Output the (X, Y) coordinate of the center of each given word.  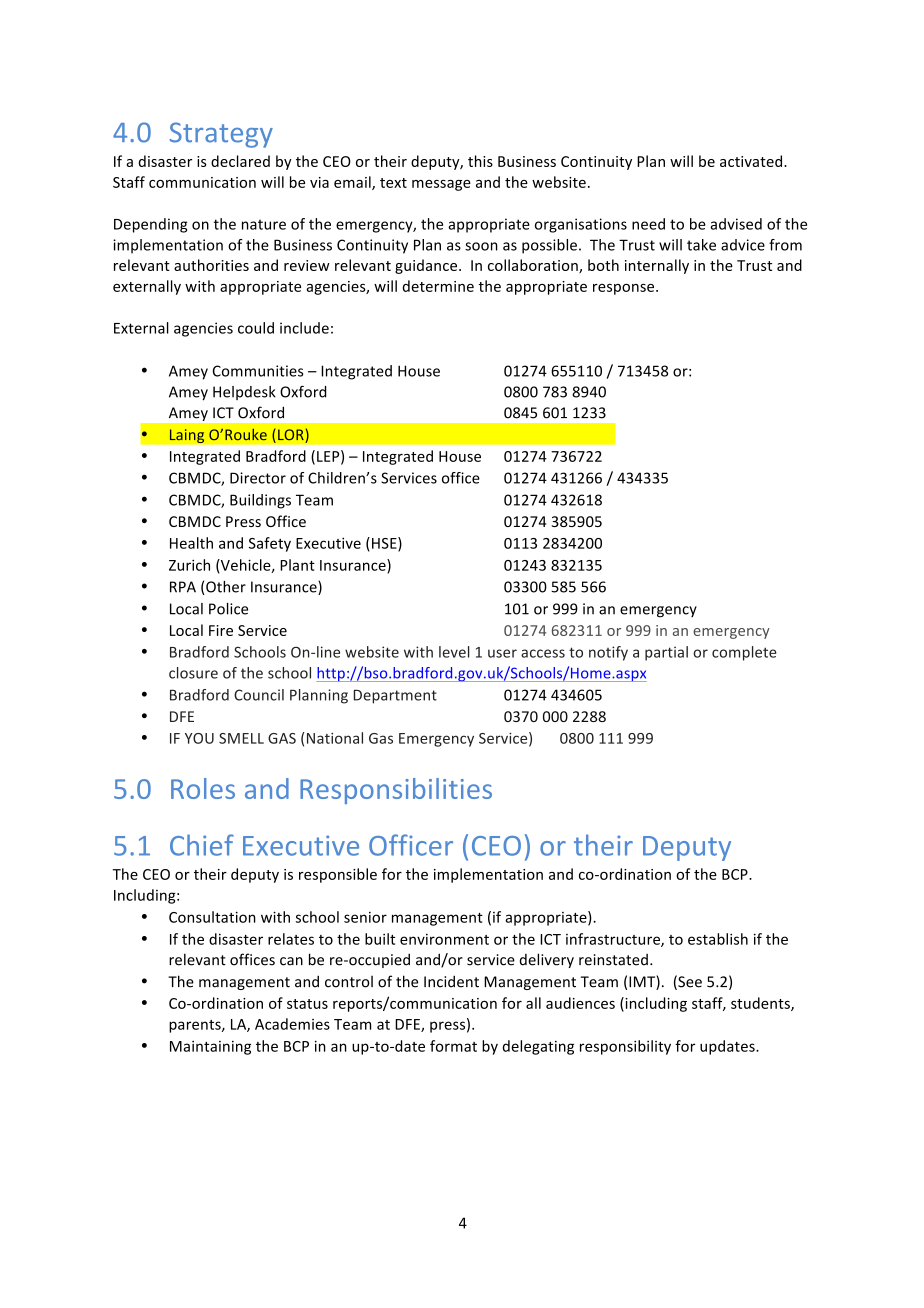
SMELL (241, 738)
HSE (385, 544)
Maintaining (210, 1048)
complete (744, 653)
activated (751, 161)
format (453, 1046)
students (761, 1004)
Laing (187, 436)
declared (240, 161)
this (480, 161)
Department (395, 696)
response (625, 289)
